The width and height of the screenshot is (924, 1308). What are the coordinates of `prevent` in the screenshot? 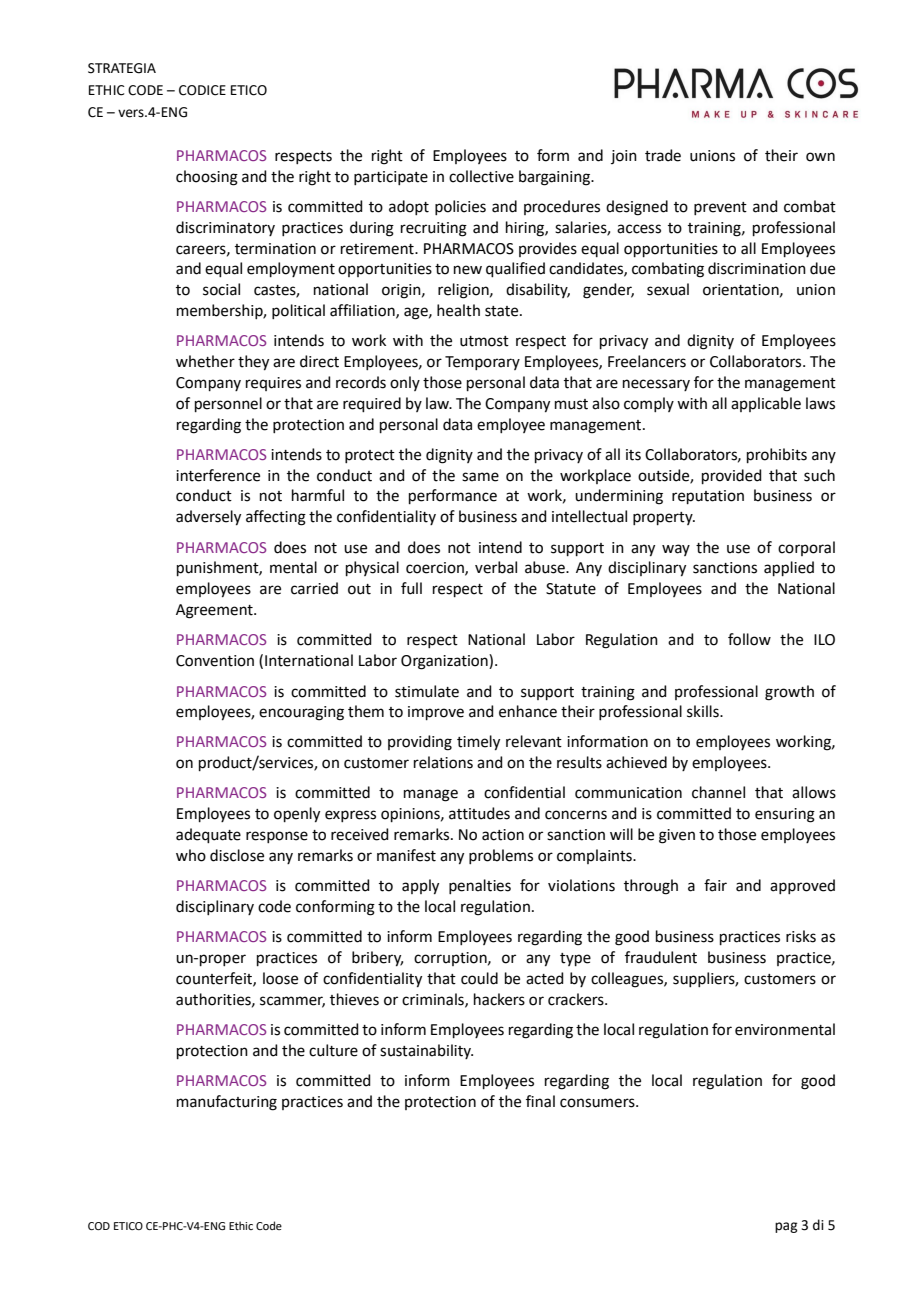 It's located at (720, 208).
